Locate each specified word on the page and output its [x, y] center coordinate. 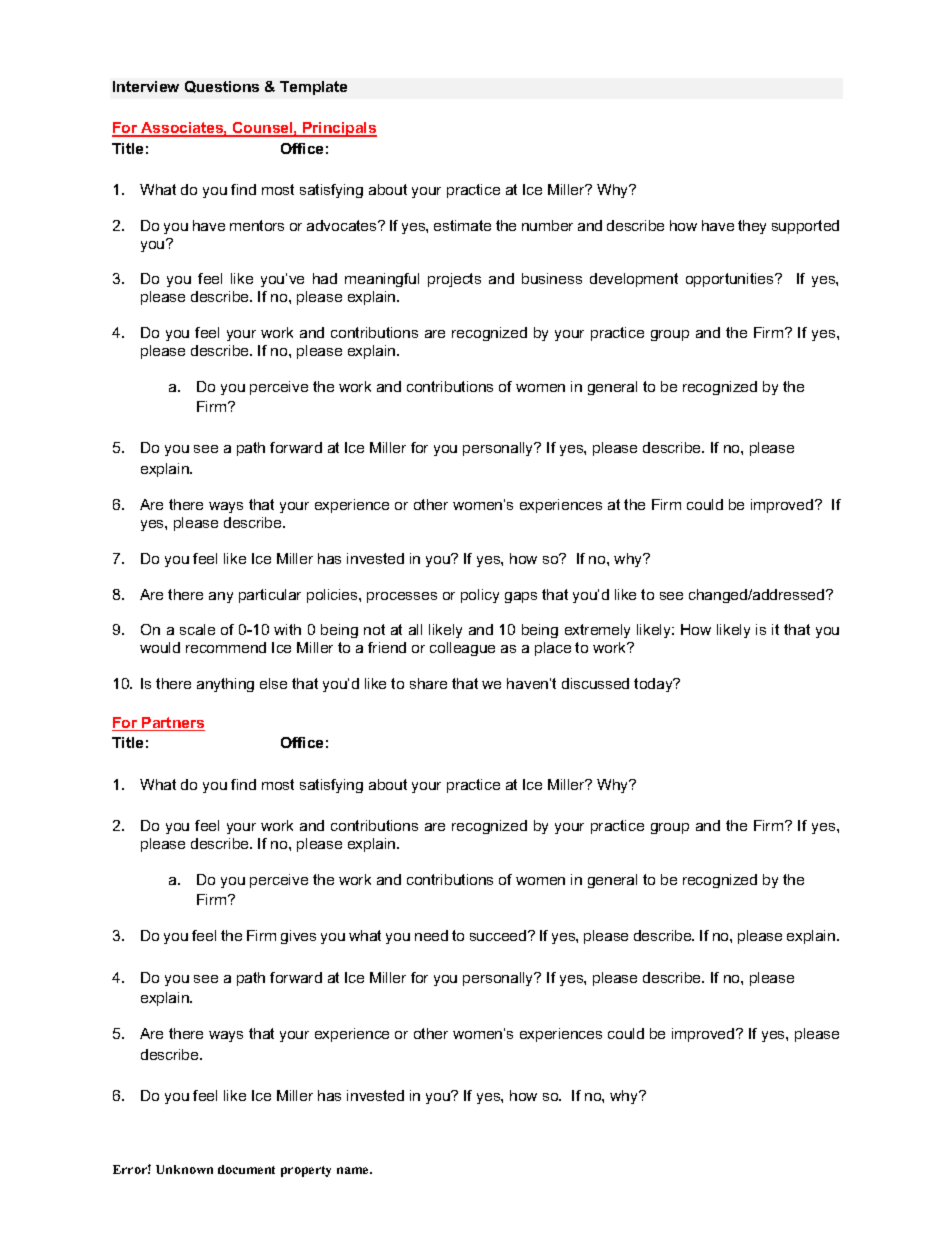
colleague [462, 649]
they [752, 227]
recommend [226, 647]
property [306, 1171]
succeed [499, 935]
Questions [222, 87]
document [246, 1169]
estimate [462, 225]
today [654, 685]
